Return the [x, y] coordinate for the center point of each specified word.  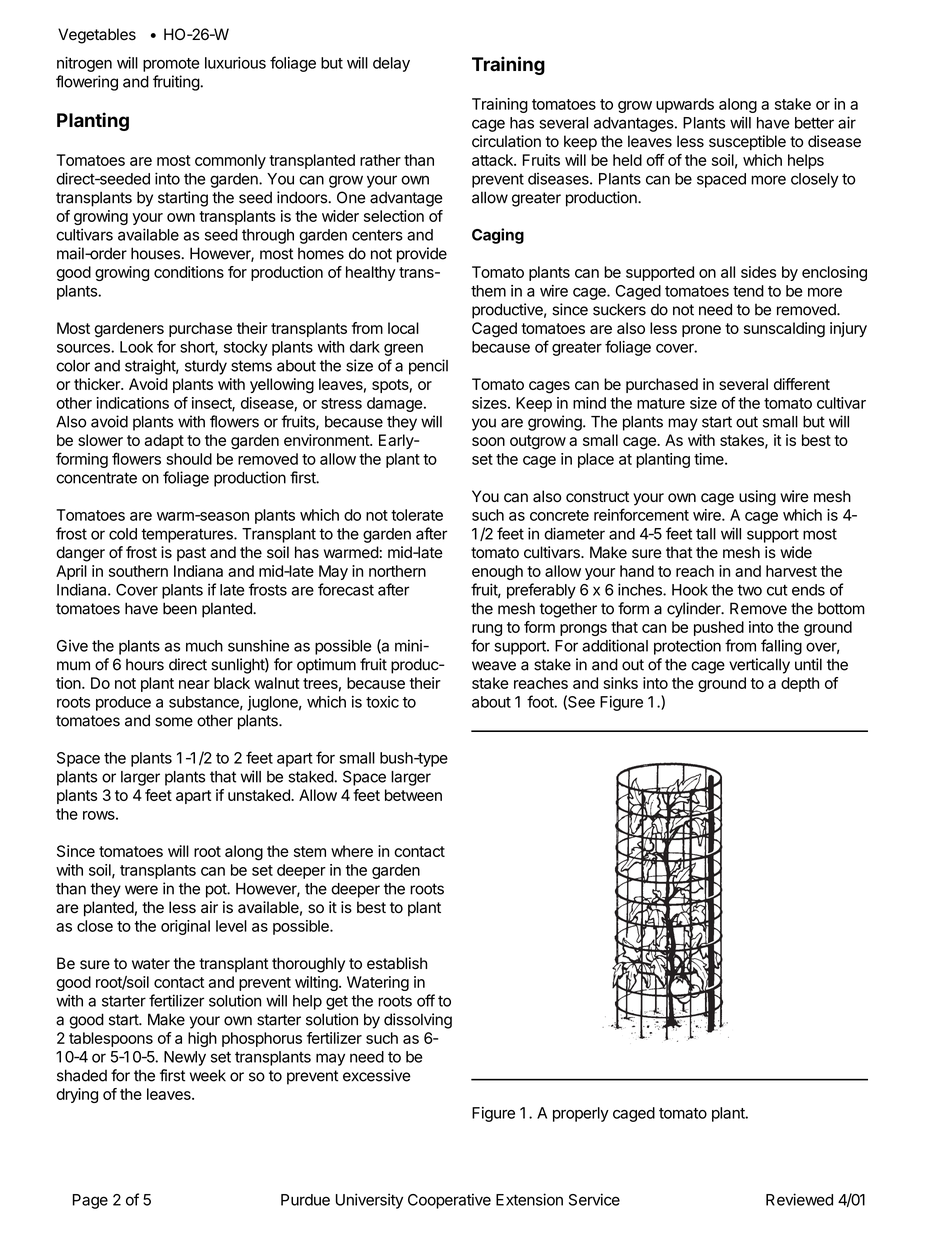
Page [90, 1201]
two [749, 590]
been [180, 608]
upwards [685, 105]
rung [487, 630]
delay [391, 64]
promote [171, 65]
